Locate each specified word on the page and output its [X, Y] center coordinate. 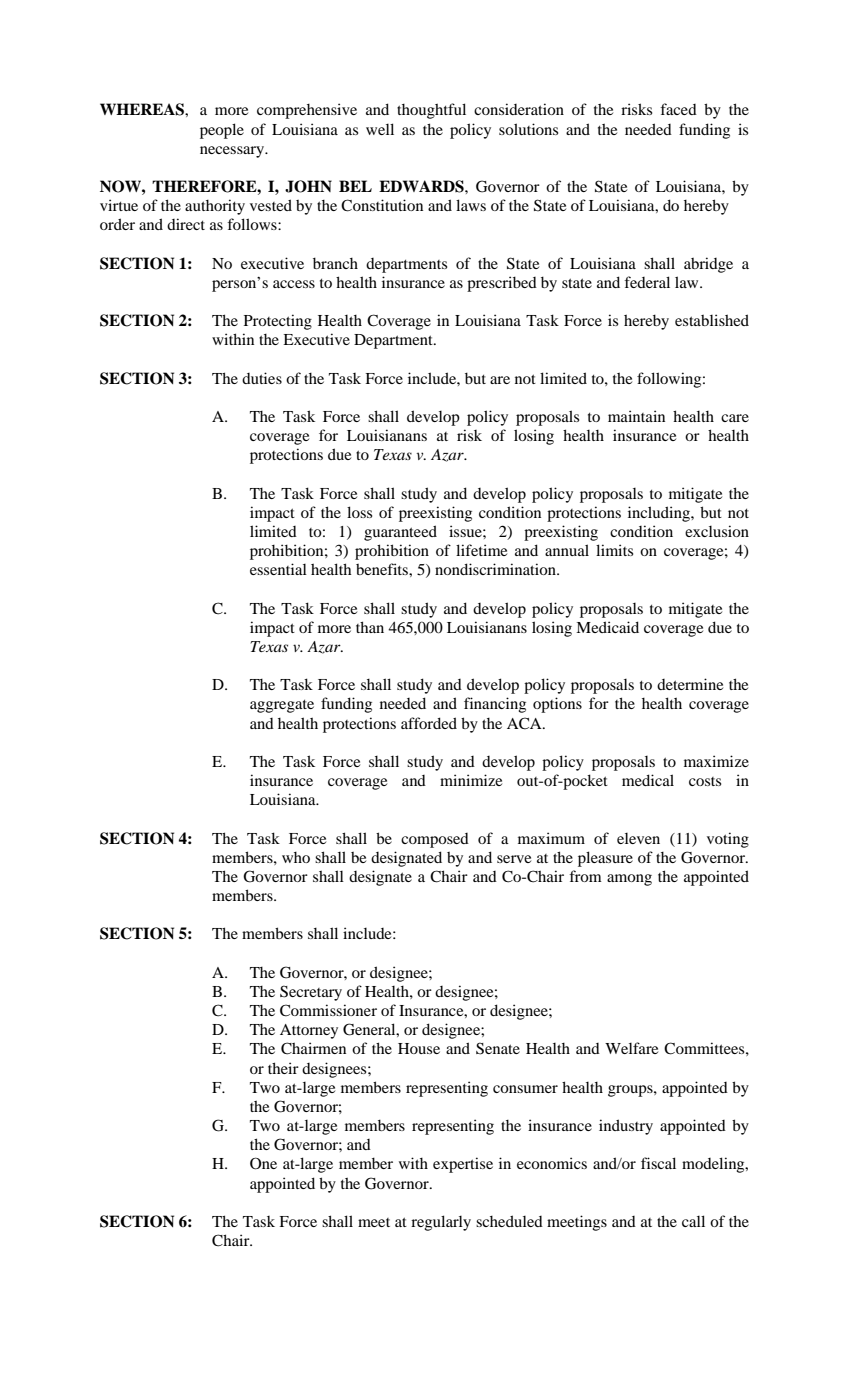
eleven [638, 838]
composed [435, 840]
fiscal [658, 1163]
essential [278, 569]
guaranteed [400, 533]
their [283, 1068]
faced [678, 109]
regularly [441, 1223]
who [296, 857]
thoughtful [431, 111]
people [222, 131]
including [660, 514]
